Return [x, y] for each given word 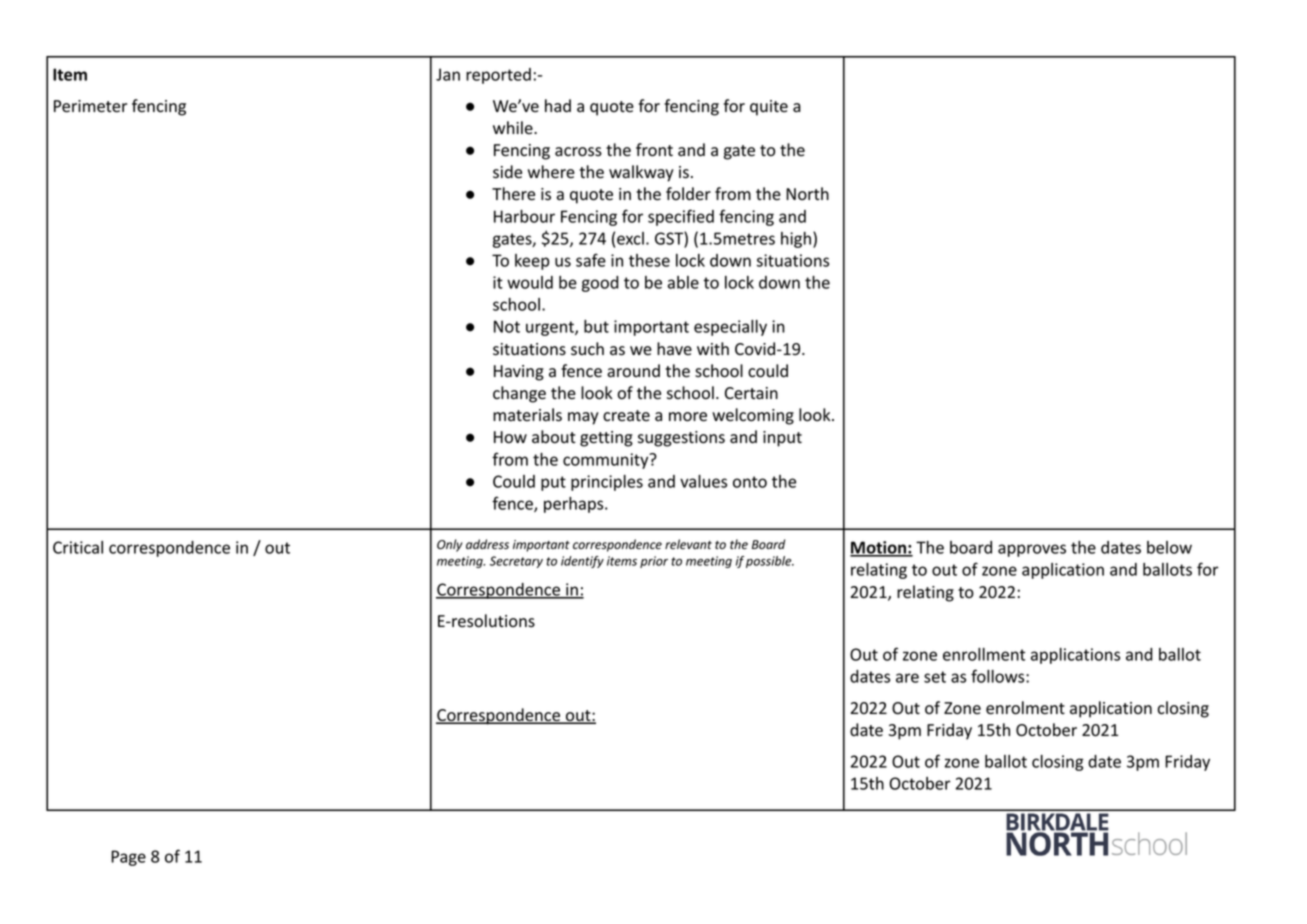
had [558, 106]
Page [128, 858]
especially [730, 328]
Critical [78, 547]
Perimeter [90, 106]
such [587, 349]
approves [1032, 550]
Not [507, 326]
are [907, 678]
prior [654, 562]
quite [769, 108]
